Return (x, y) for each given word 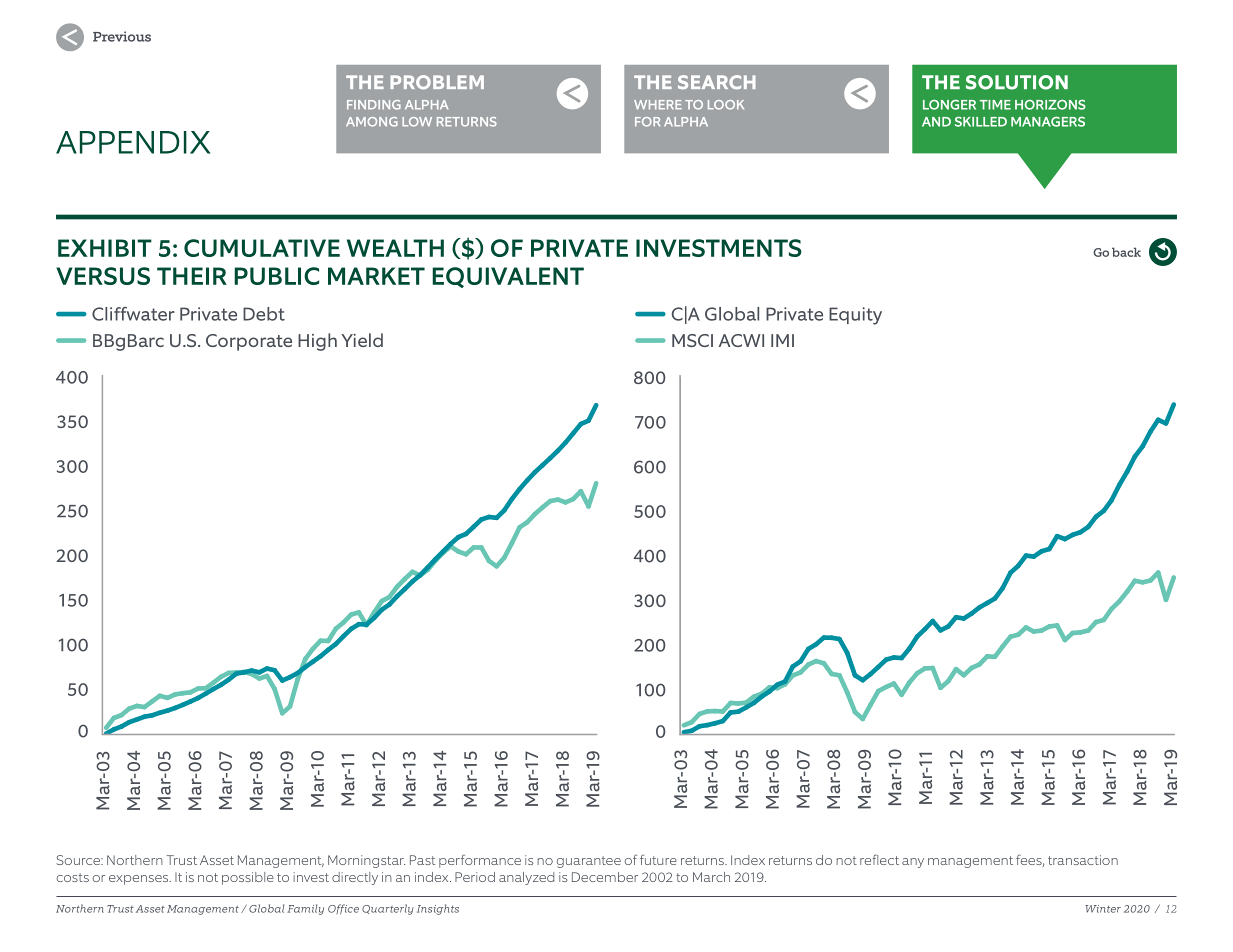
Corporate (249, 342)
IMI (782, 340)
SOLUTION (1017, 82)
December (605, 877)
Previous (122, 36)
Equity (855, 316)
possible (248, 878)
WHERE (658, 104)
